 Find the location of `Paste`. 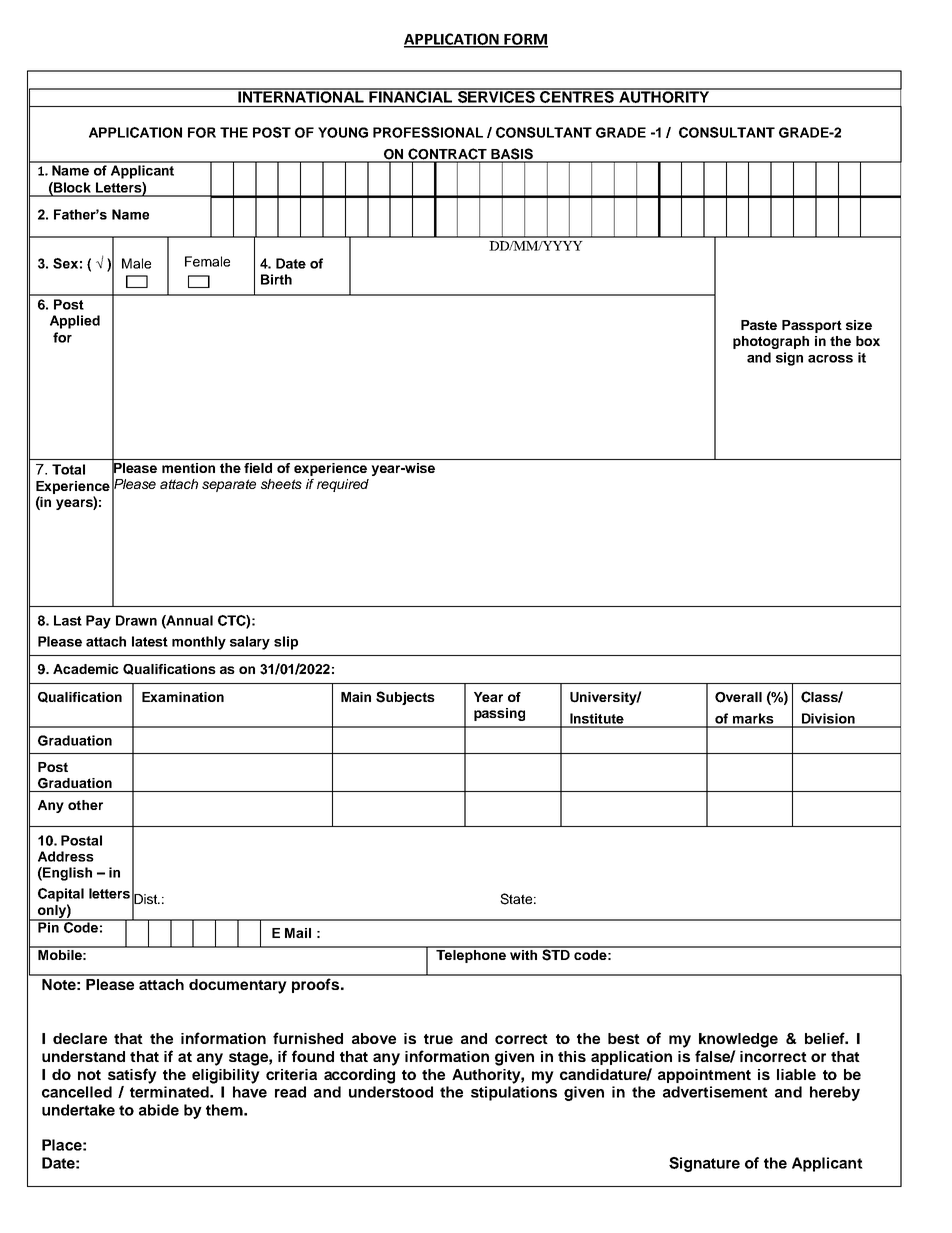

Paste is located at coordinates (759, 325).
